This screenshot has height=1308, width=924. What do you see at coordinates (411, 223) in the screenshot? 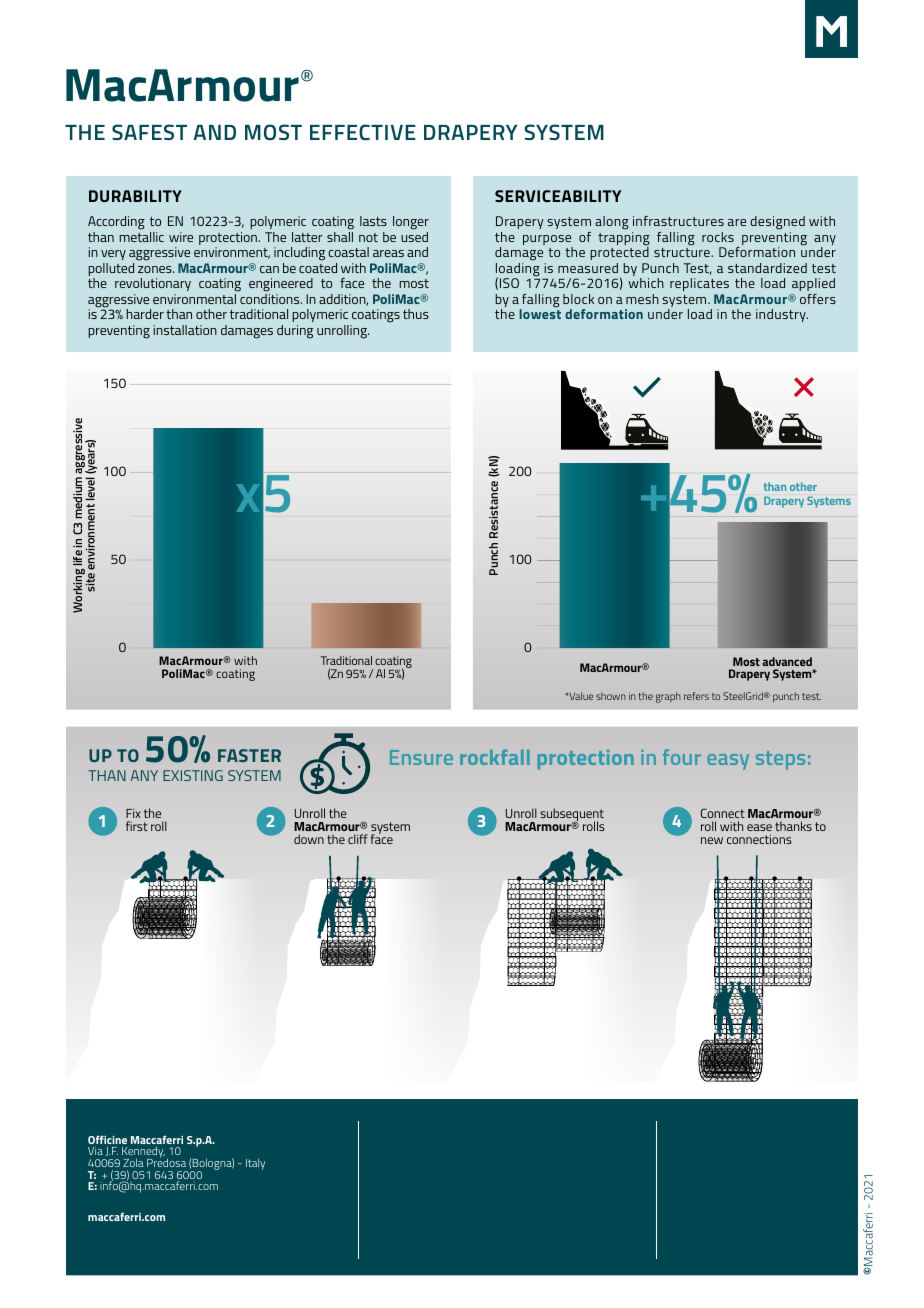
I see `longer` at bounding box center [411, 223].
